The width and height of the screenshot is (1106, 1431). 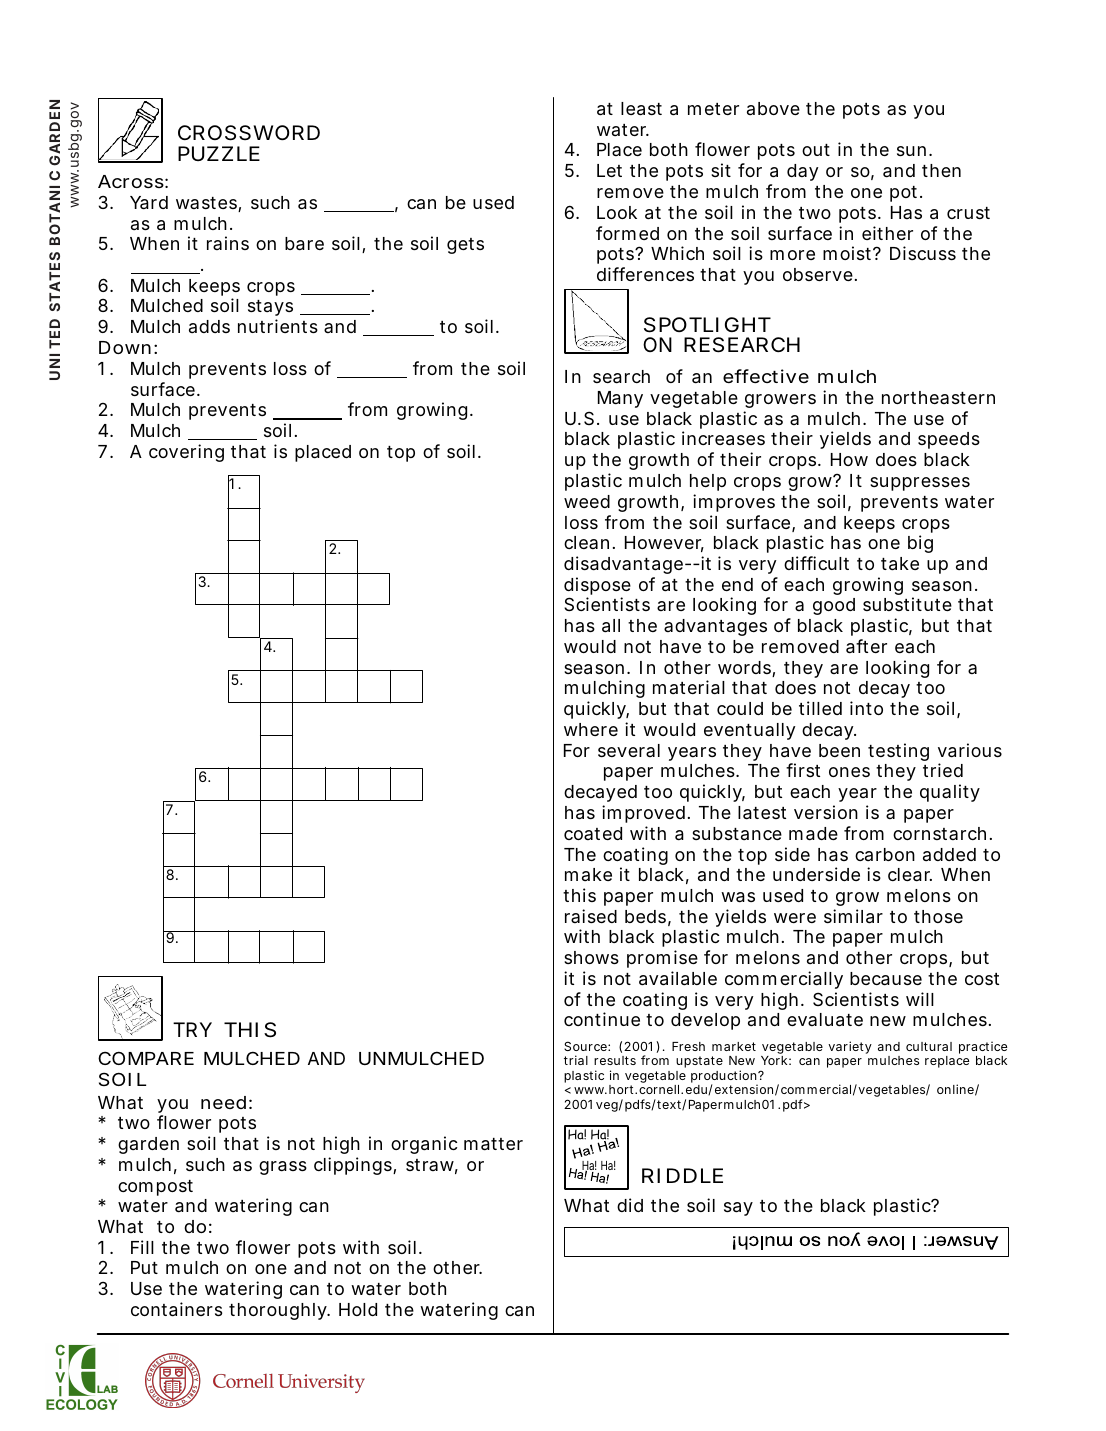 What do you see at coordinates (866, 708) in the screenshot?
I see `into` at bounding box center [866, 708].
